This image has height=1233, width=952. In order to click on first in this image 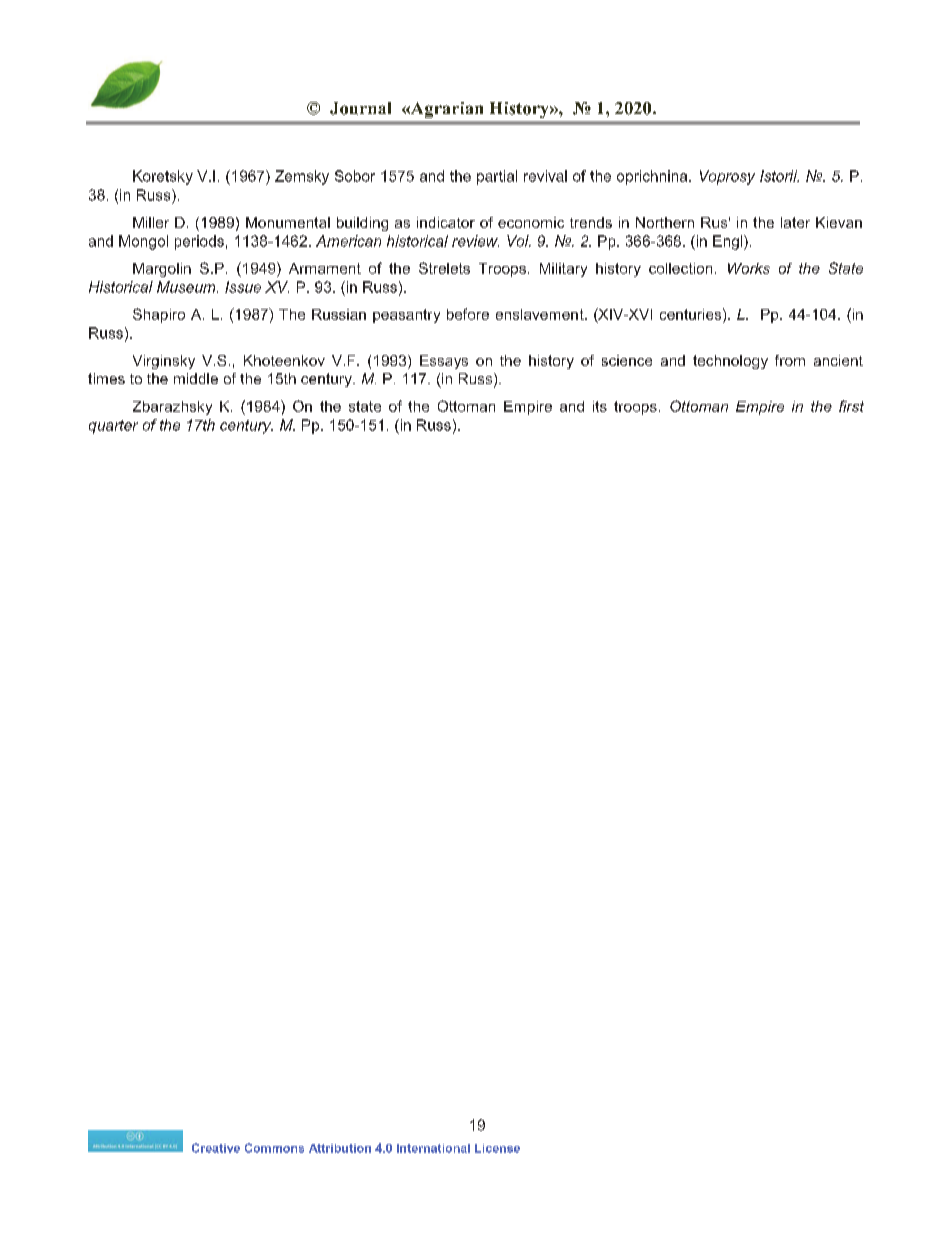, I will do `click(851, 406)`.
